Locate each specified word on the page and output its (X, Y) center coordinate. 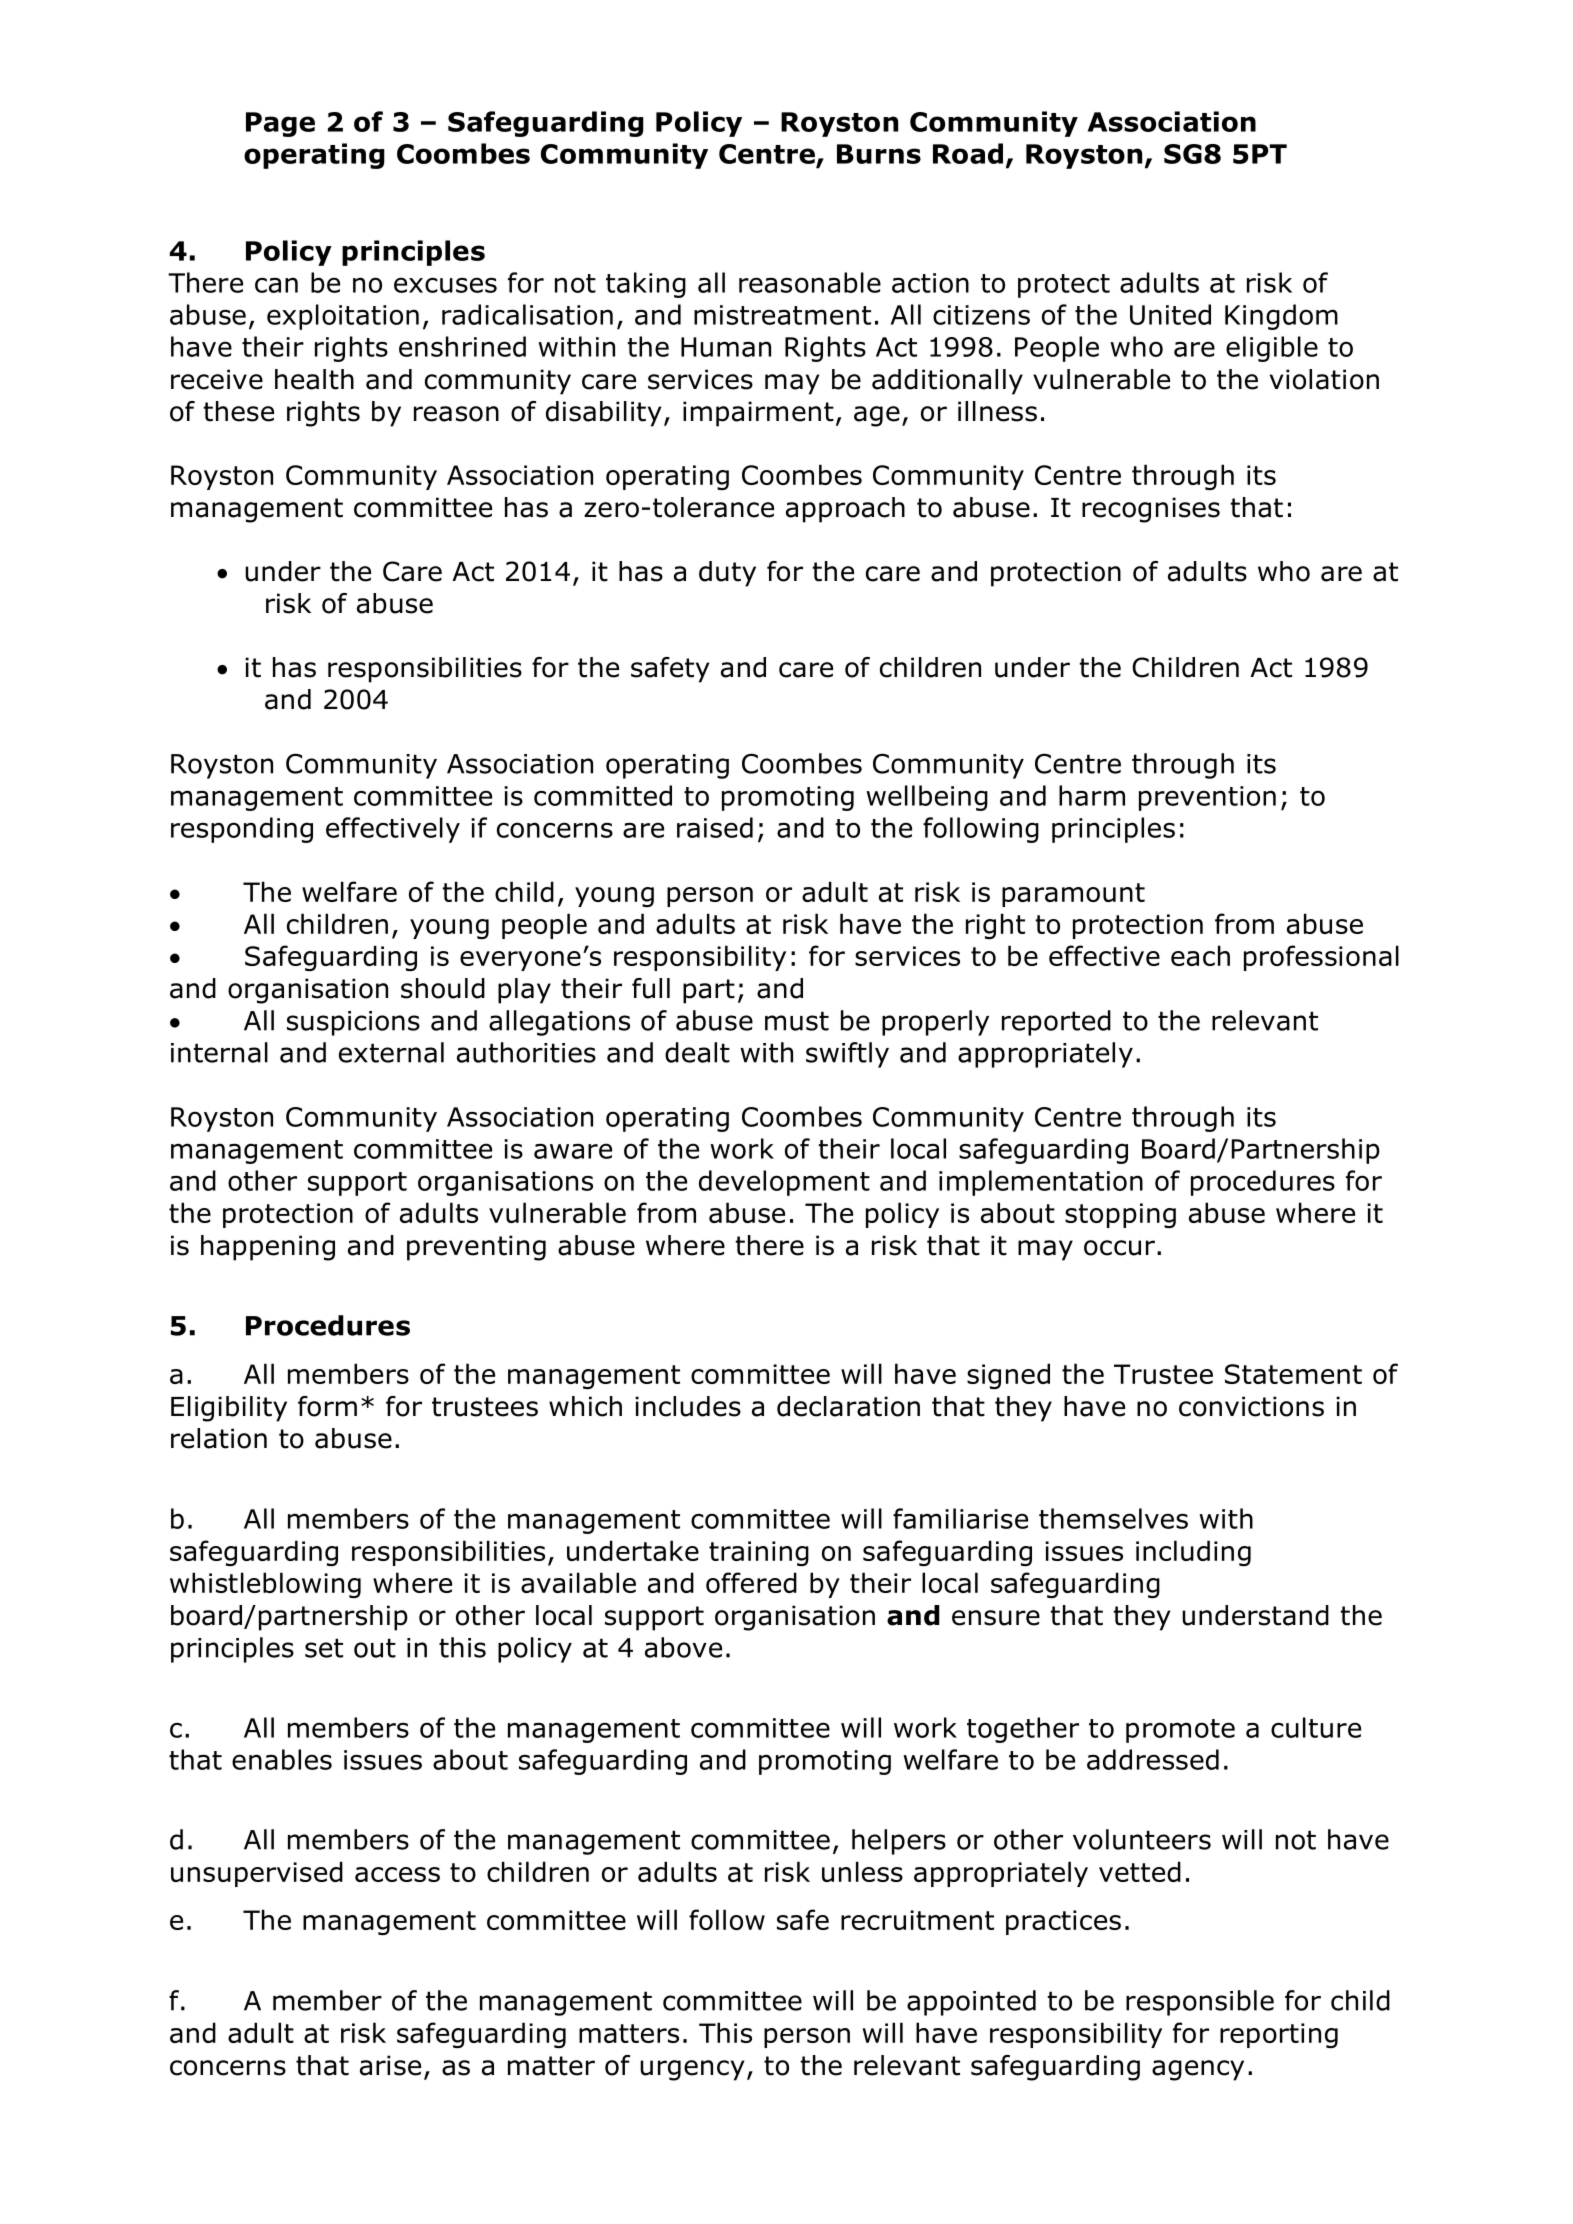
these (238, 411)
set (324, 1648)
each (1200, 955)
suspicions (353, 1023)
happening (268, 1248)
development (784, 1183)
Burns (879, 154)
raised (715, 827)
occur (1119, 1248)
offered (751, 1582)
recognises (1151, 510)
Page (280, 124)
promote (1180, 1731)
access (397, 1874)
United (1170, 314)
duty (727, 574)
